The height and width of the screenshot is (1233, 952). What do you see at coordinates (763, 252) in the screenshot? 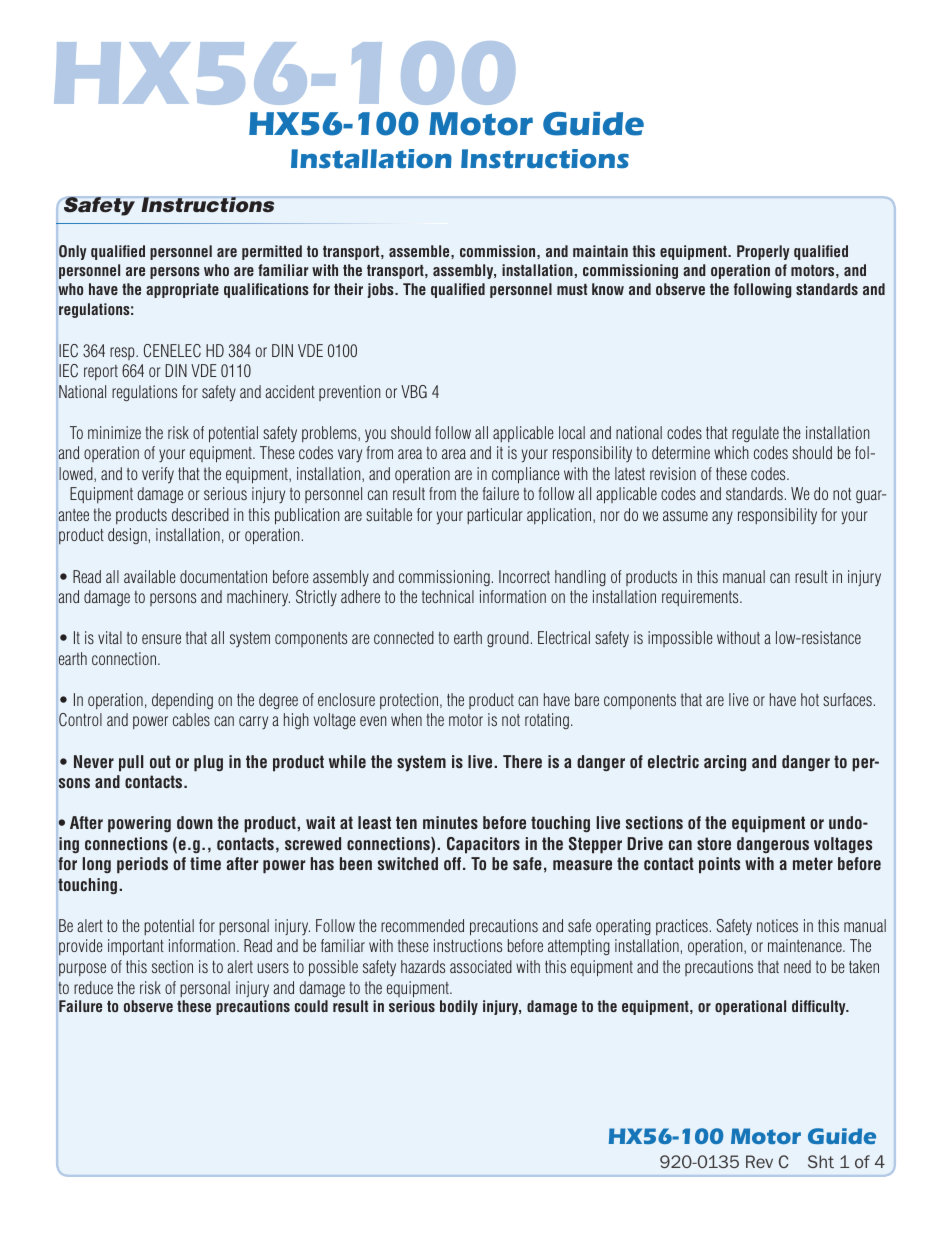
I see `Properly` at bounding box center [763, 252].
